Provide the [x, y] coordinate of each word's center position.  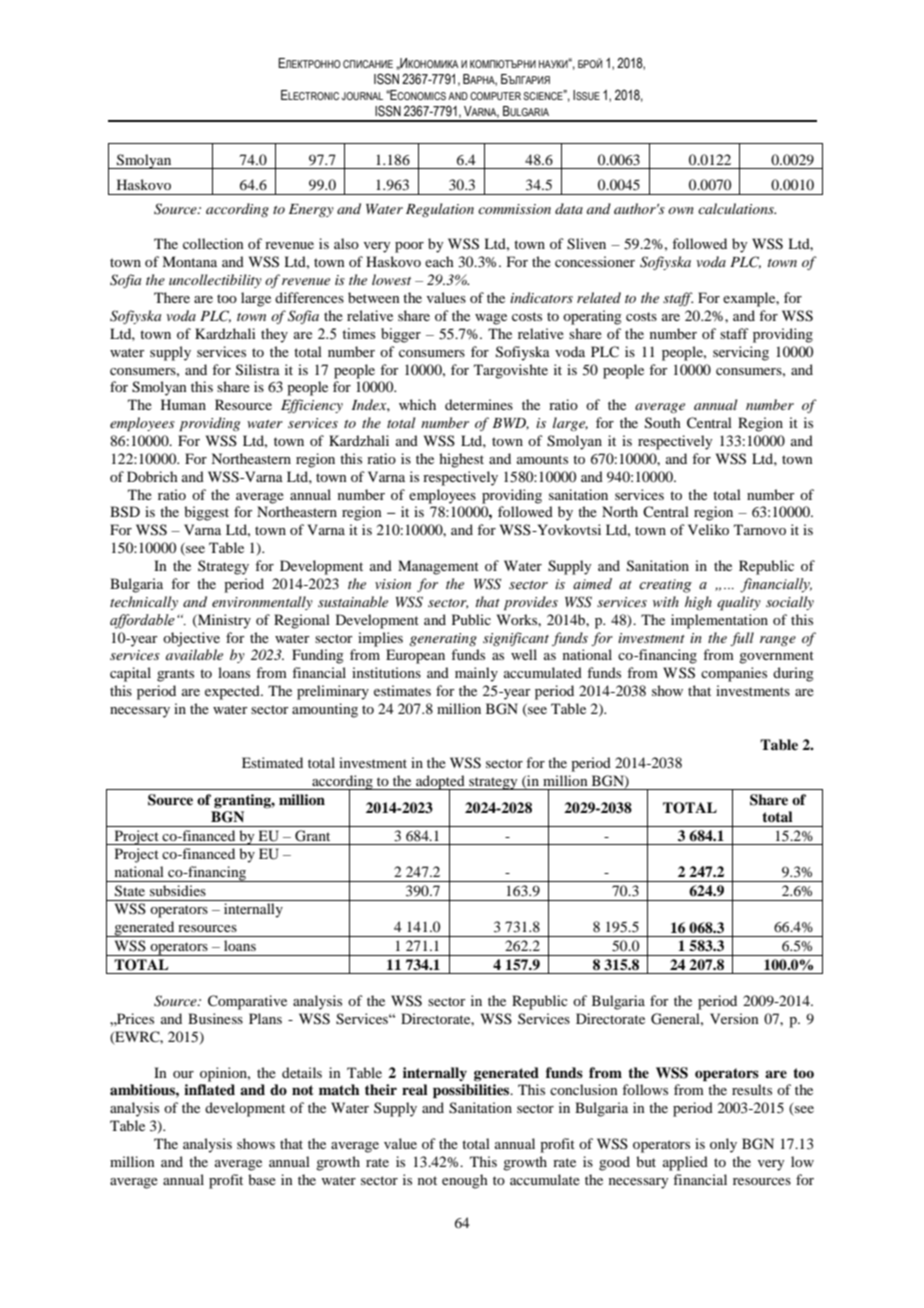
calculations [737, 208]
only [723, 1145]
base [262, 1179]
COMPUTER [497, 96]
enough [465, 1181]
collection [213, 243]
